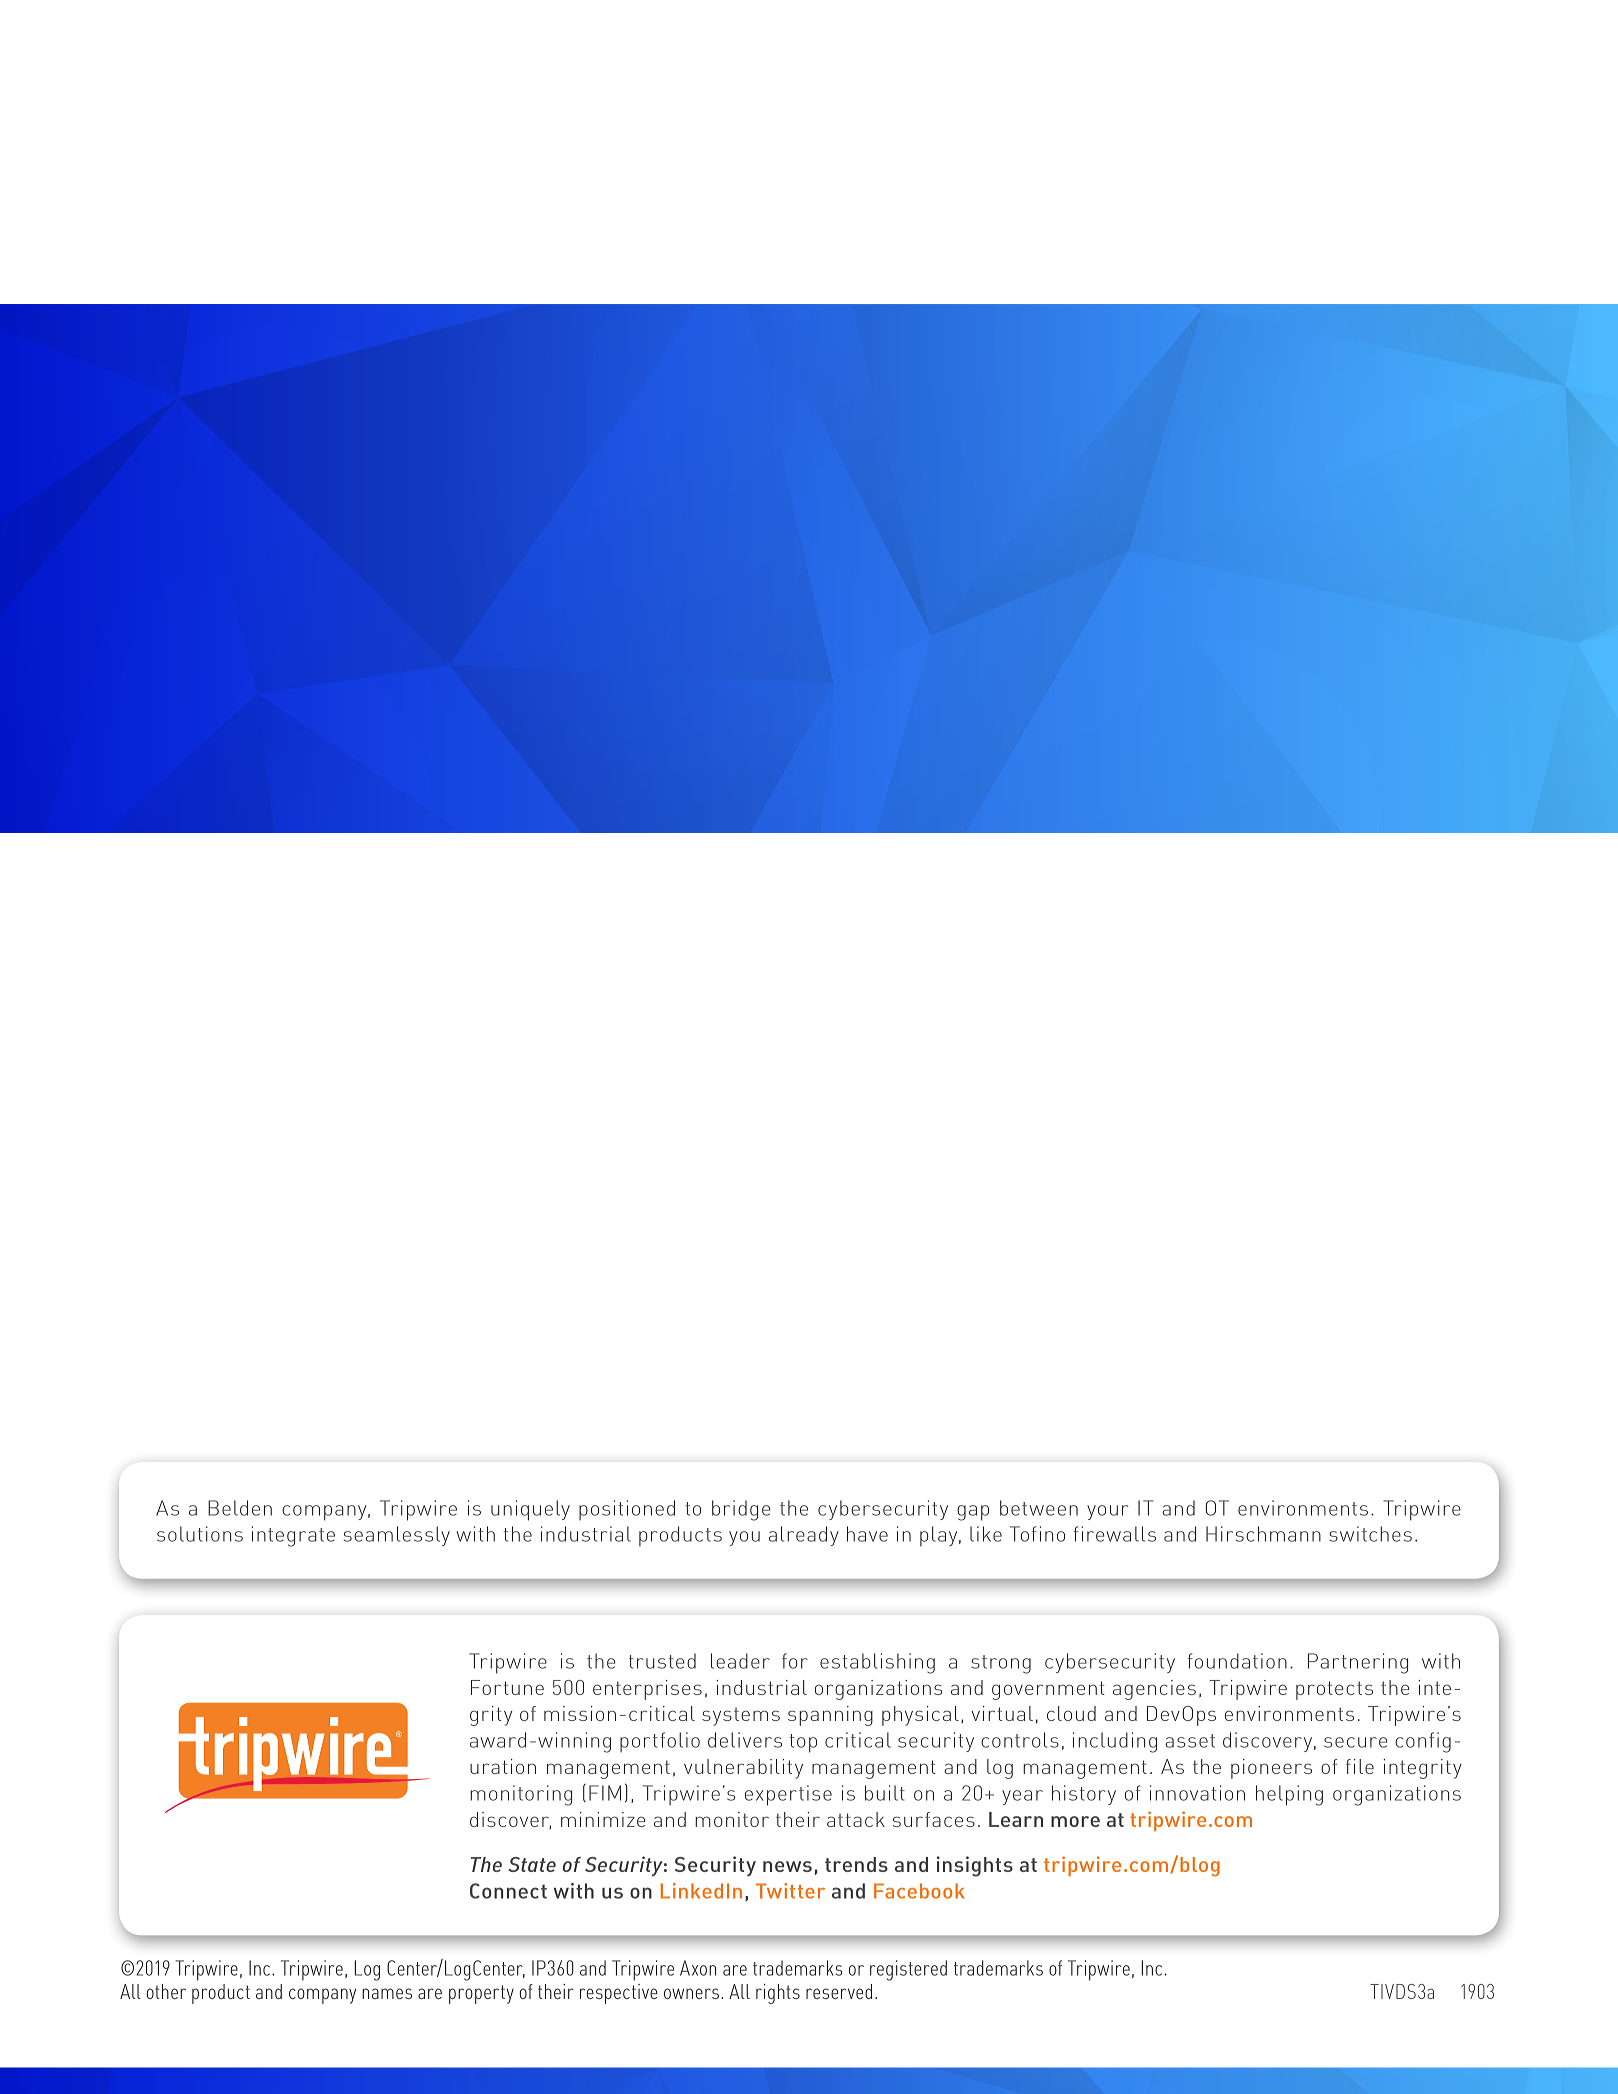 Image resolution: width=1618 pixels, height=2094 pixels. I want to click on foundation, so click(1237, 1661).
